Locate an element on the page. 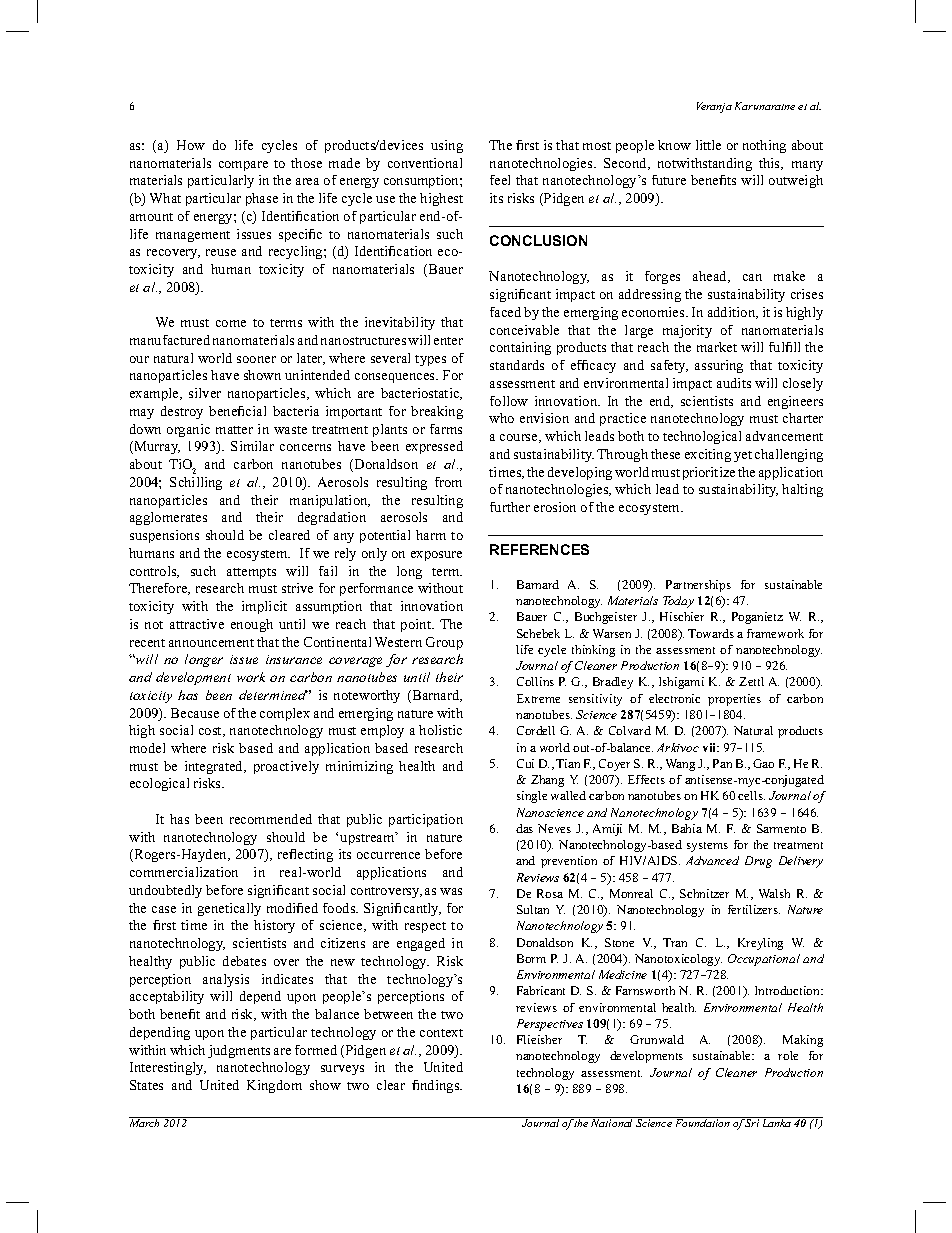  judgments is located at coordinates (239, 1051).
